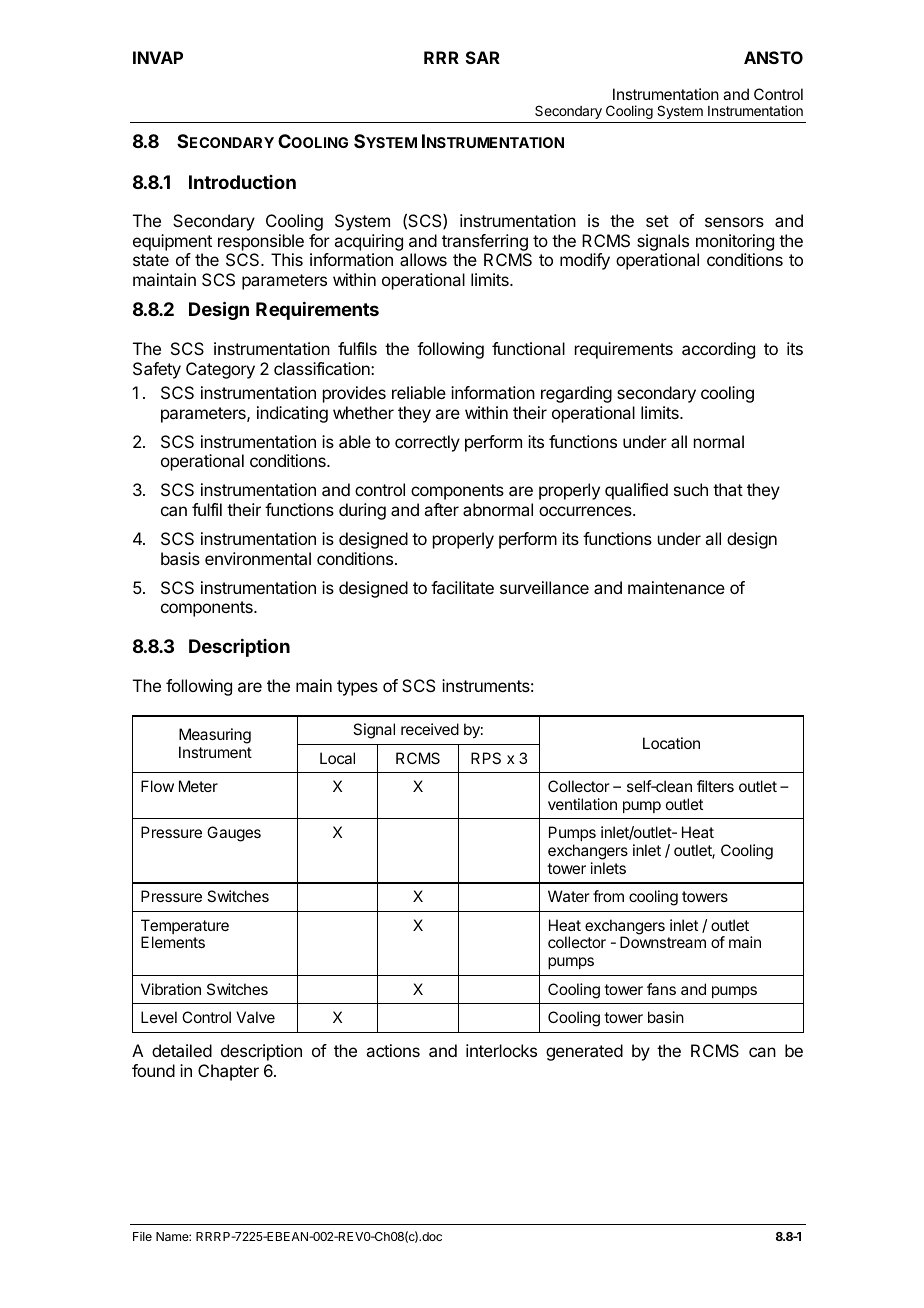 Image resolution: width=924 pixels, height=1308 pixels. I want to click on Introduction, so click(242, 182).
